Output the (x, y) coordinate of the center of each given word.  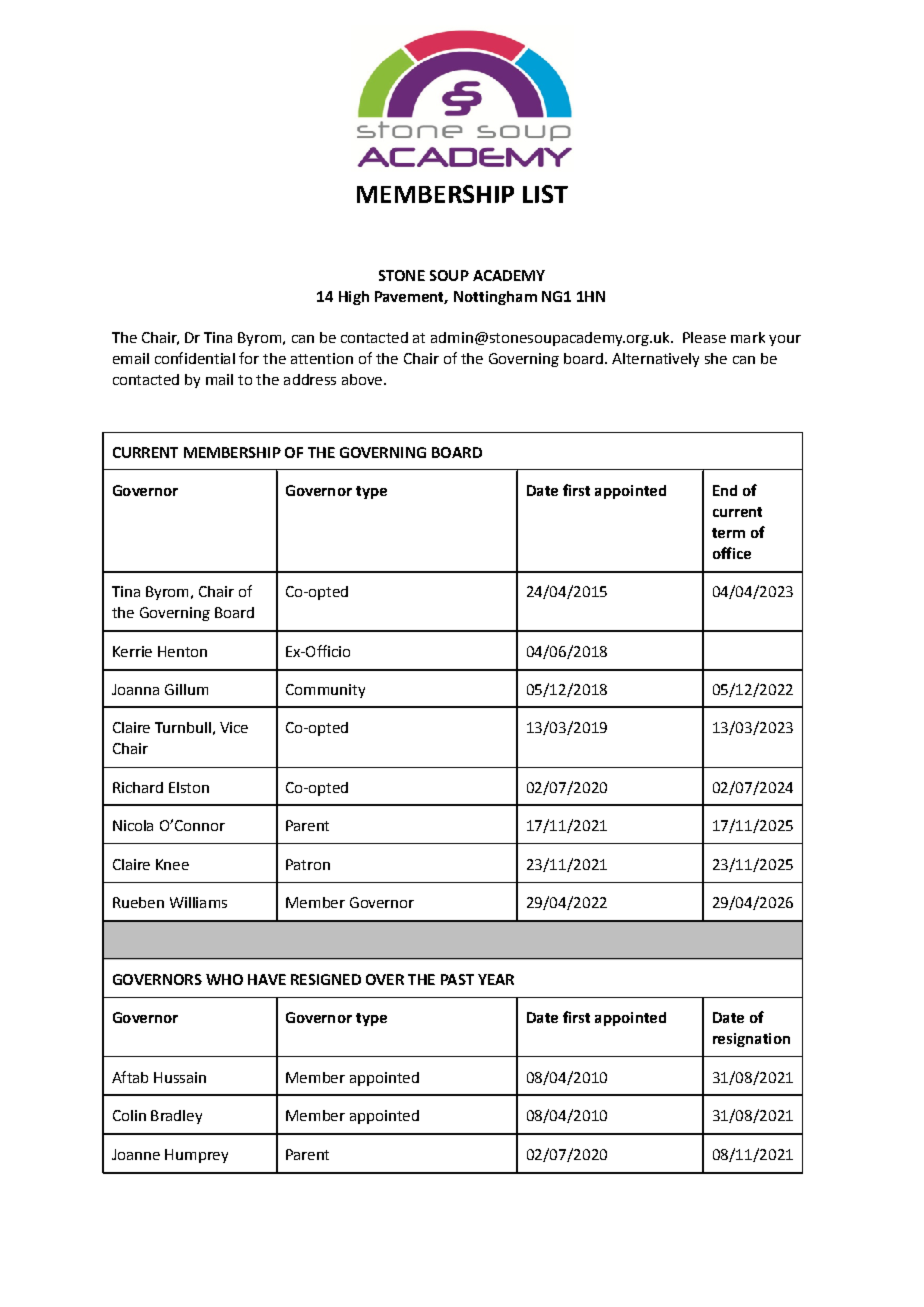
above (363, 379)
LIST (545, 194)
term (728, 533)
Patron (308, 864)
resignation (751, 1040)
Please (704, 337)
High (354, 298)
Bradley (176, 1117)
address (310, 379)
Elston (189, 787)
